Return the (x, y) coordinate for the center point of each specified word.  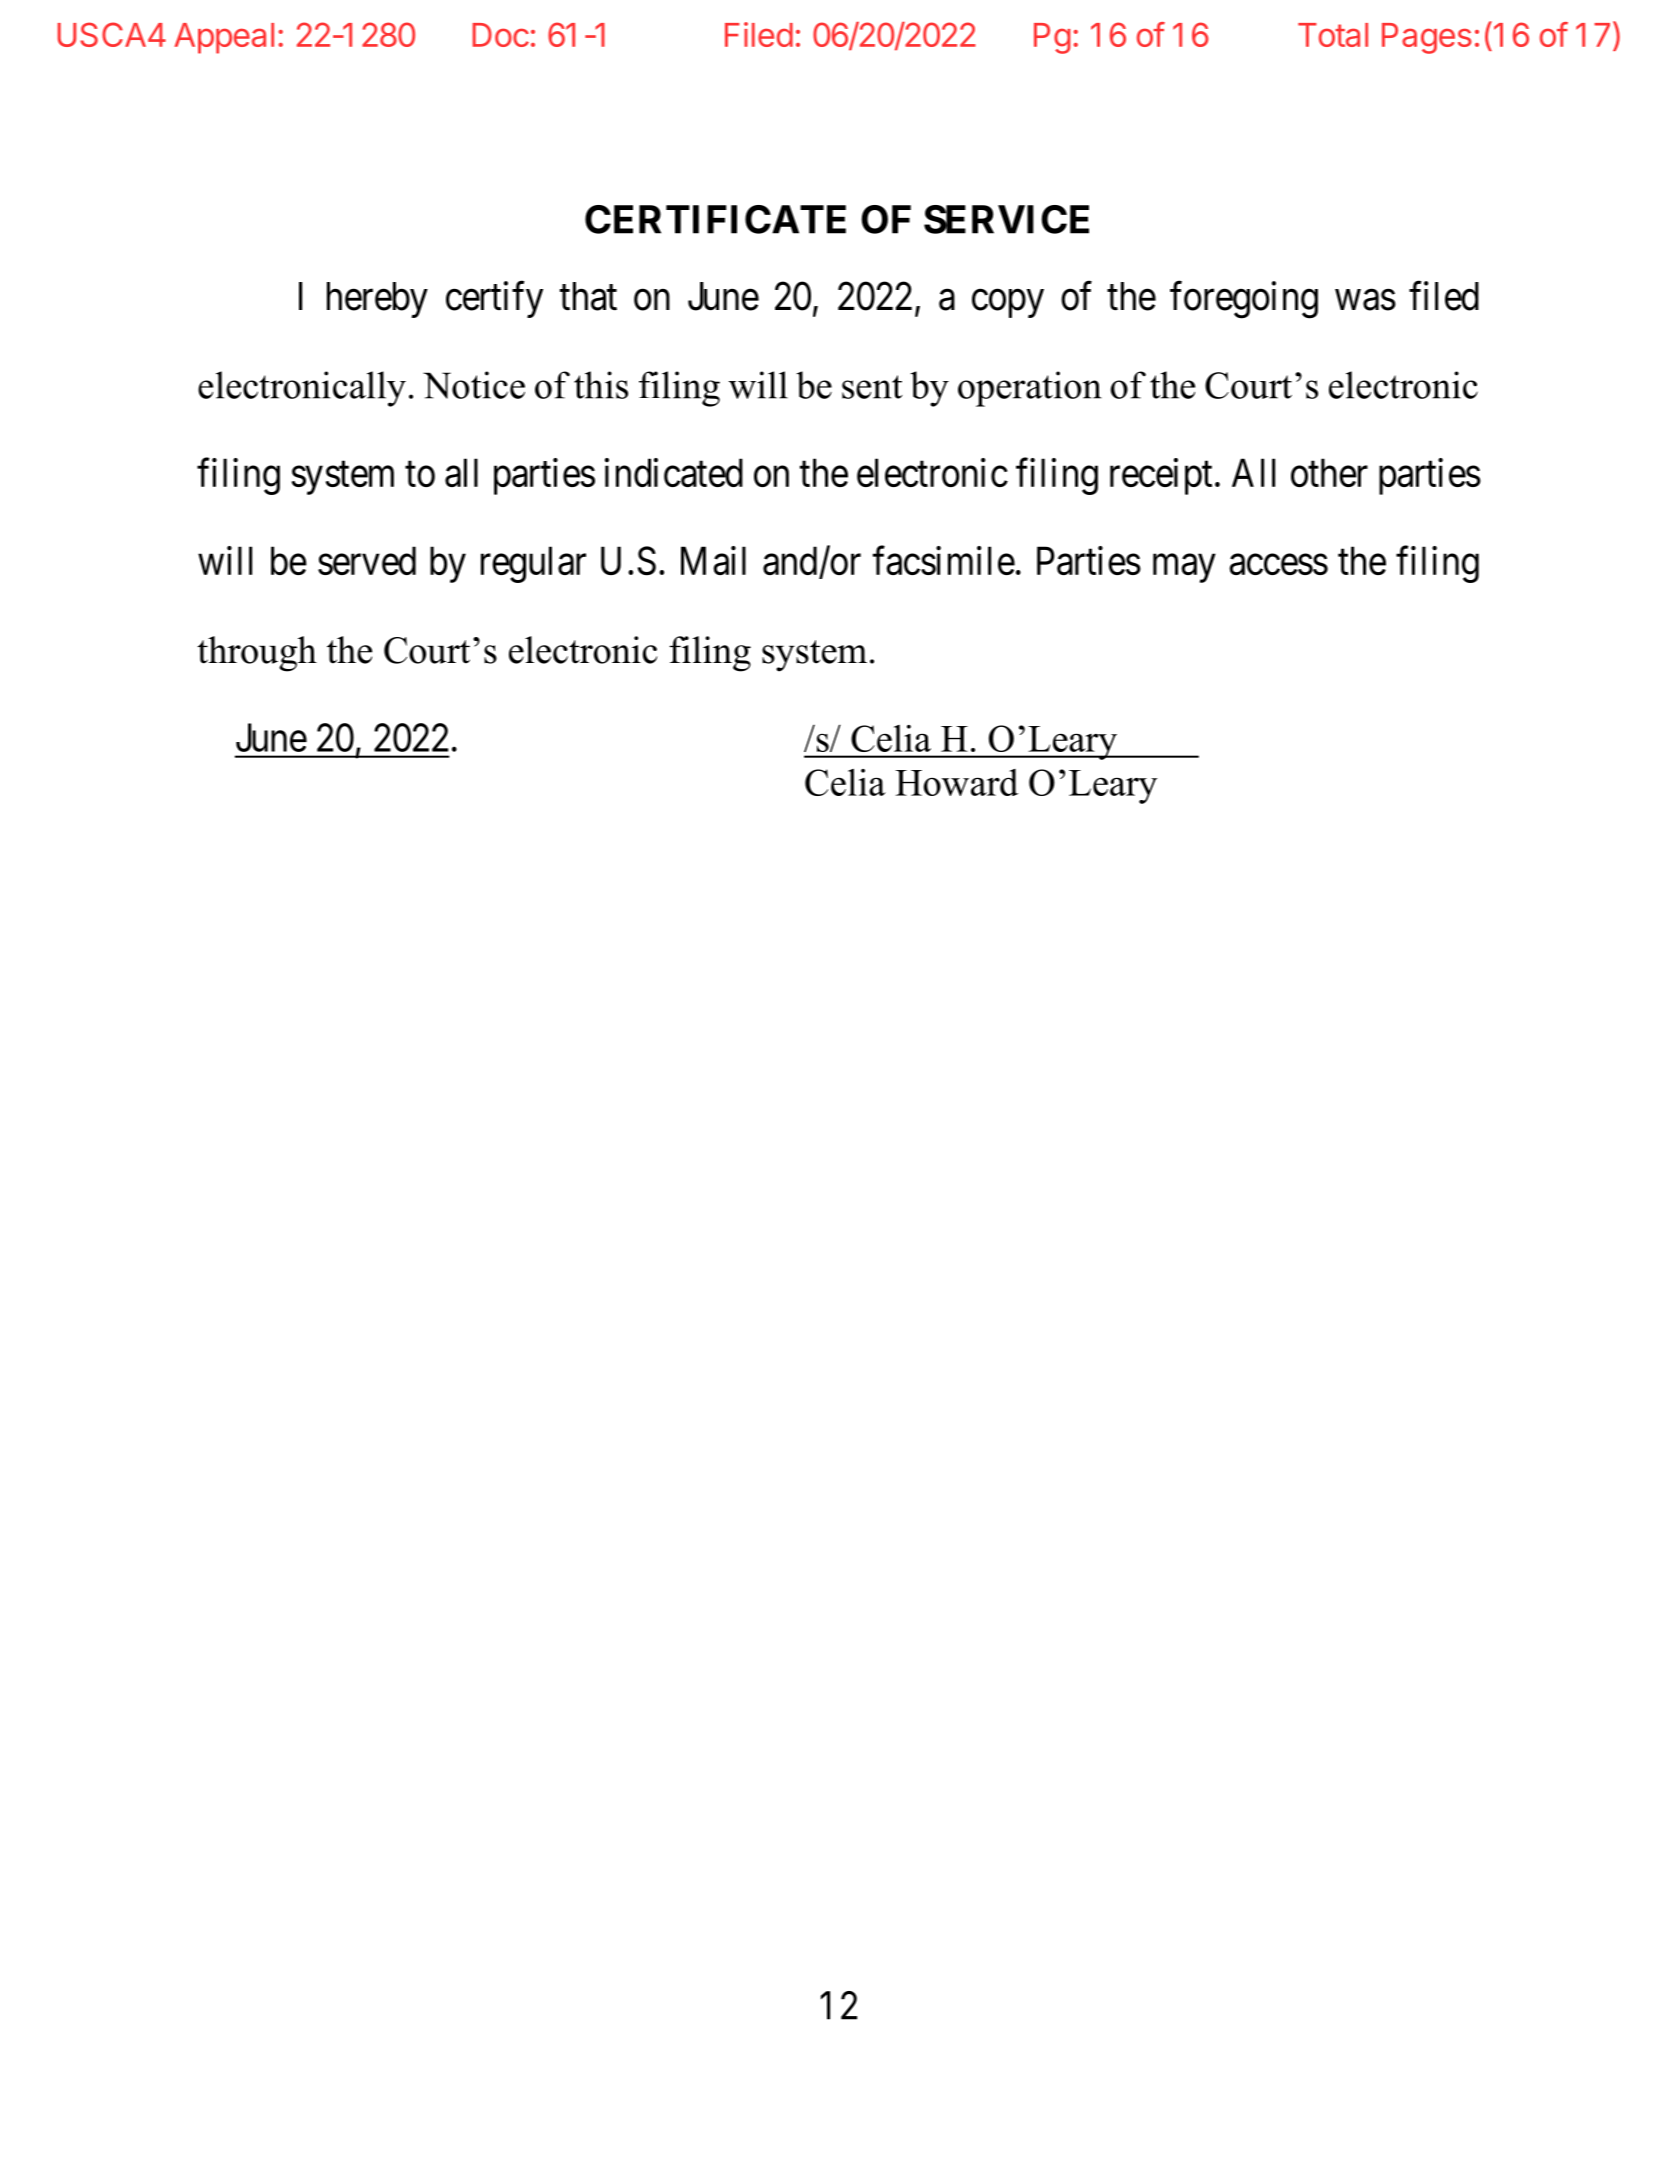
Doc (500, 35)
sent (872, 387)
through (257, 654)
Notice (474, 385)
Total (1333, 35)
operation (1030, 389)
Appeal (224, 38)
